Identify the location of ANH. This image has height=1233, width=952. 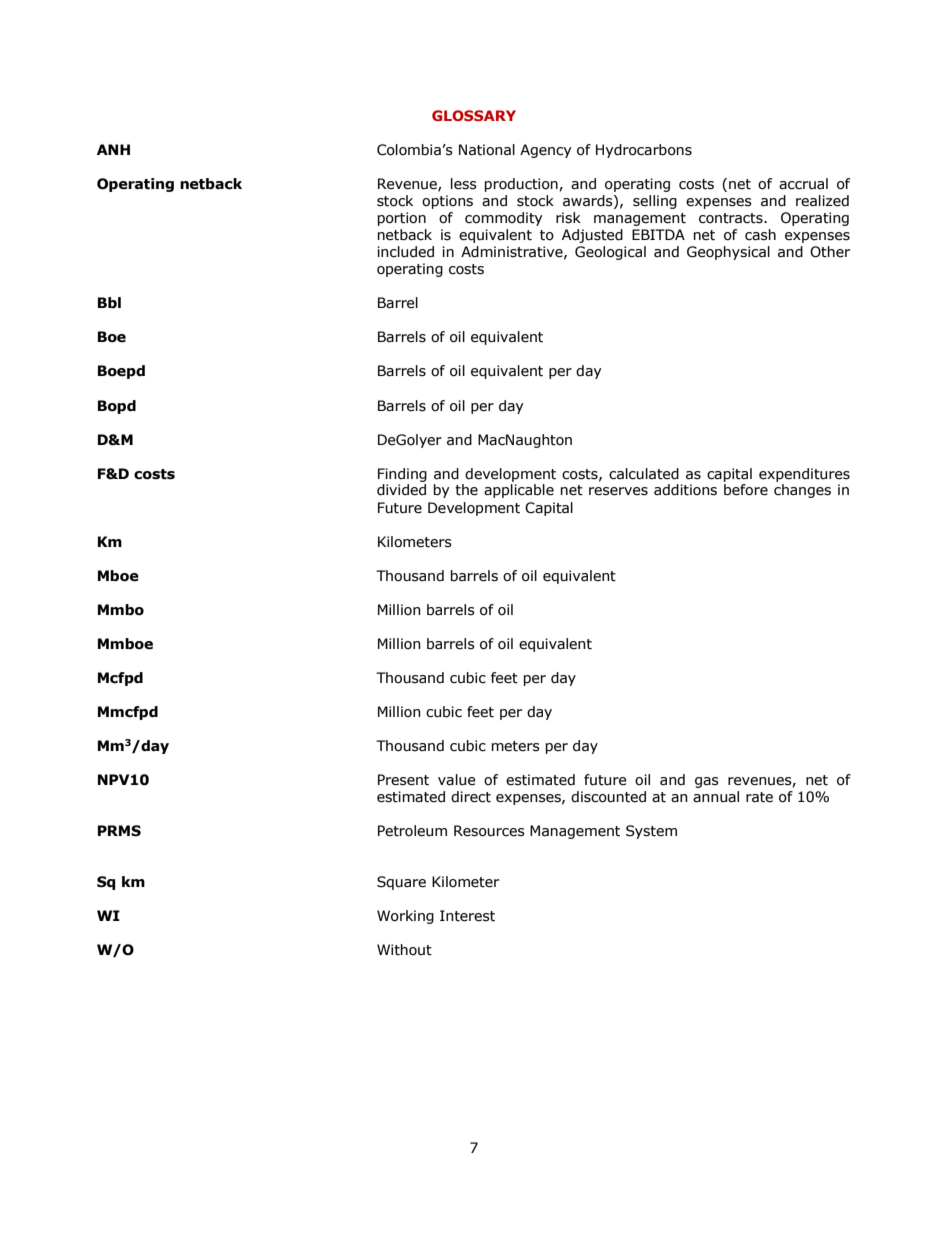
(113, 149).
